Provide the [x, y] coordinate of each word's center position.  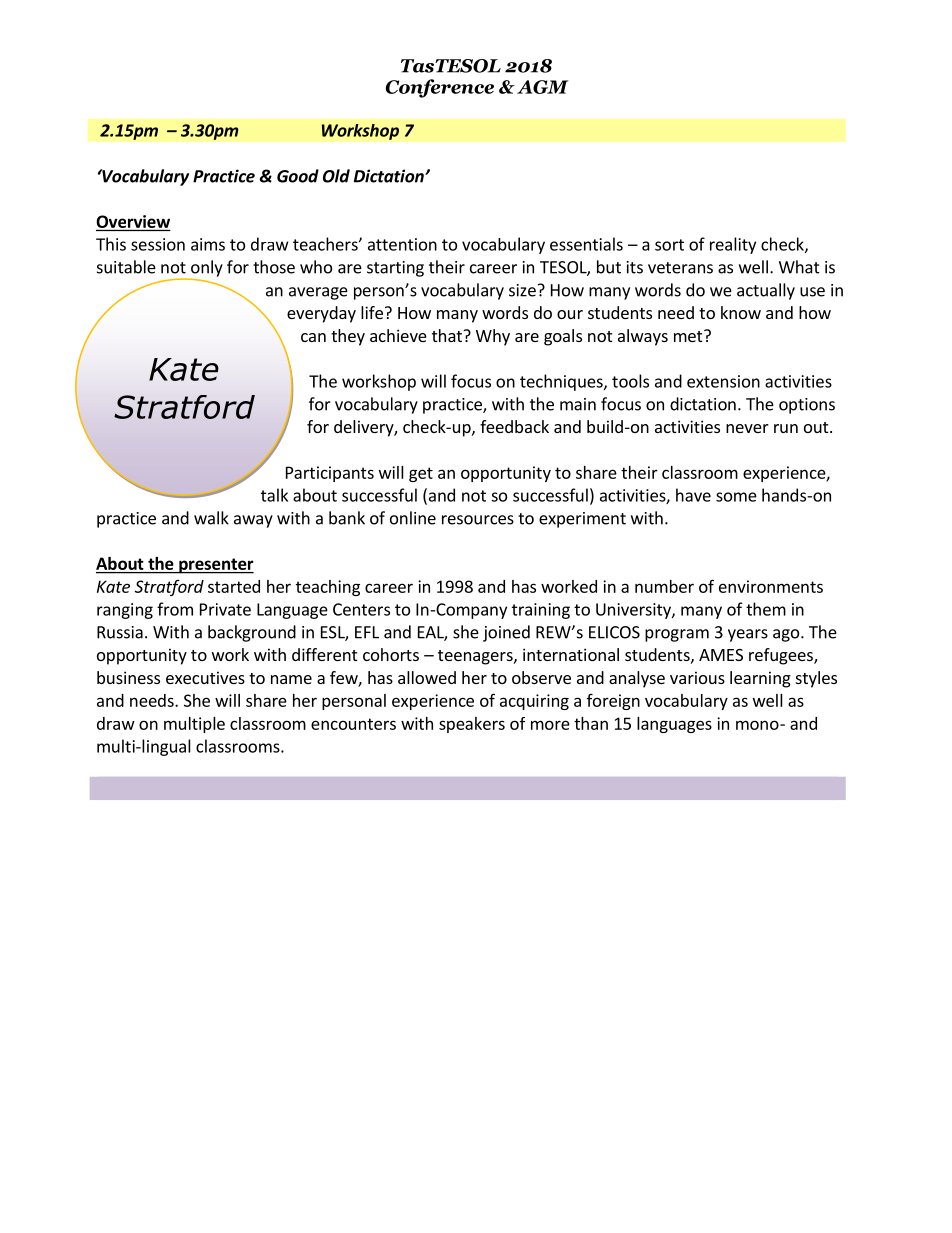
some [736, 497]
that [448, 335]
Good [298, 176]
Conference [440, 88]
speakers [472, 725]
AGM [543, 87]
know [741, 312]
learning [760, 679]
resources [478, 520]
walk [211, 518]
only [206, 269]
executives [205, 677]
